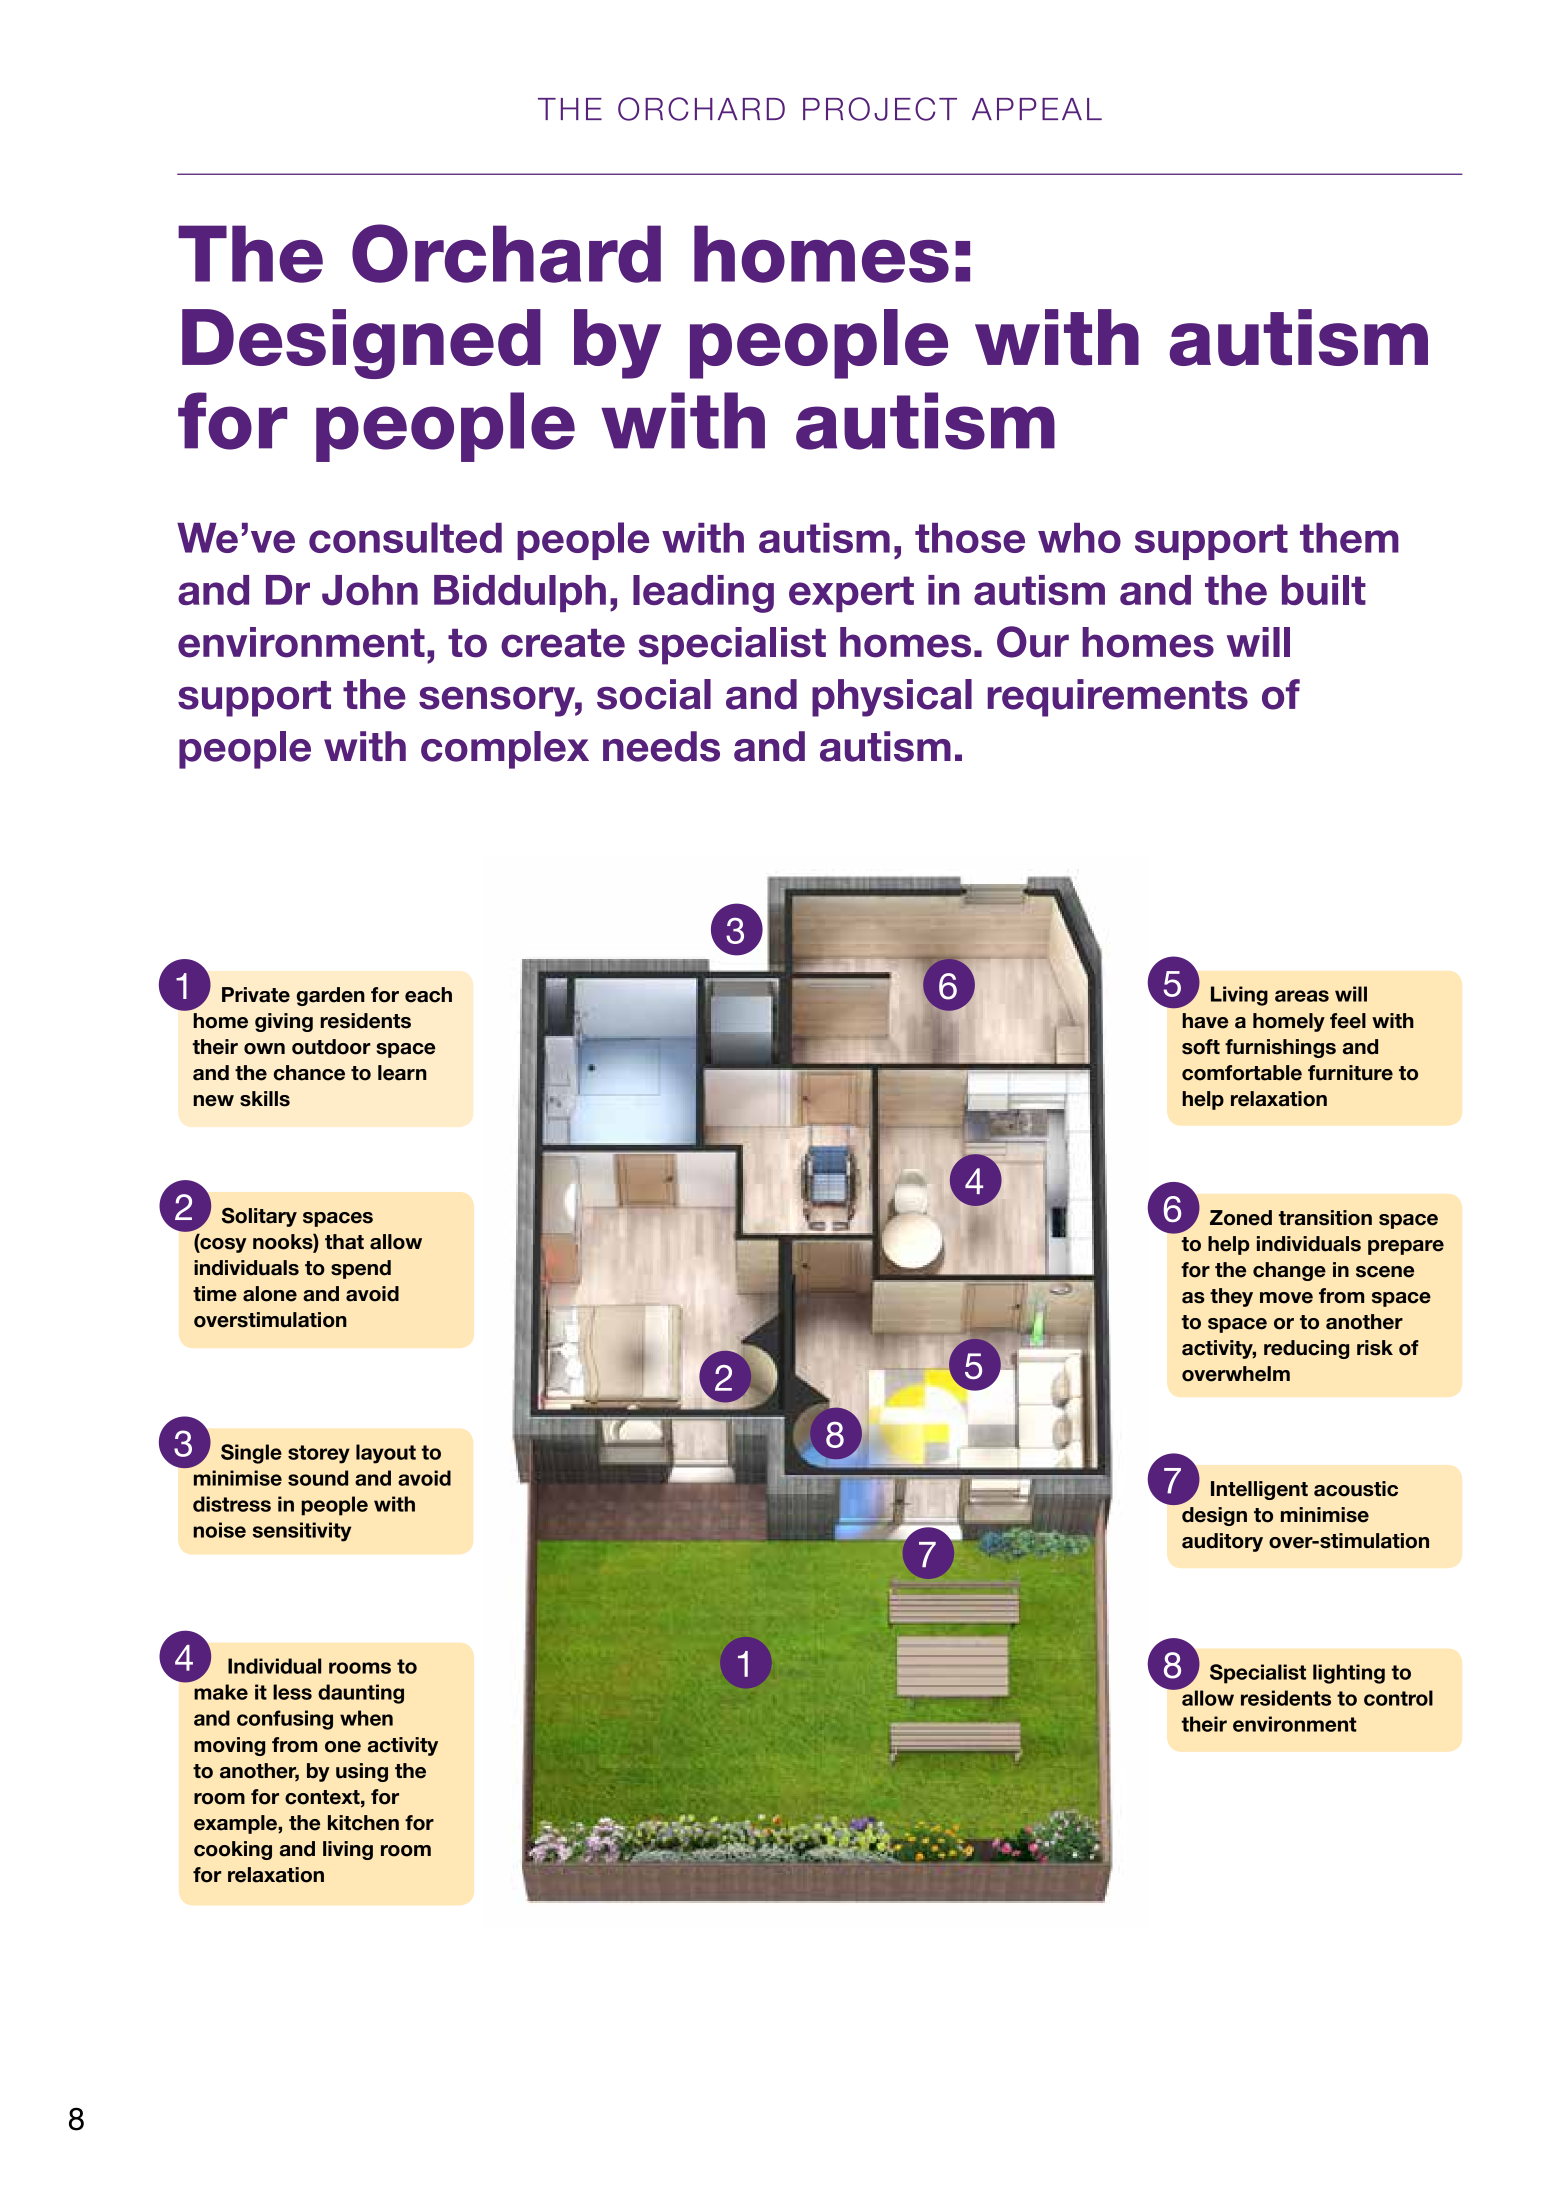  What do you see at coordinates (402, 1073) in the screenshot?
I see `learn` at bounding box center [402, 1073].
